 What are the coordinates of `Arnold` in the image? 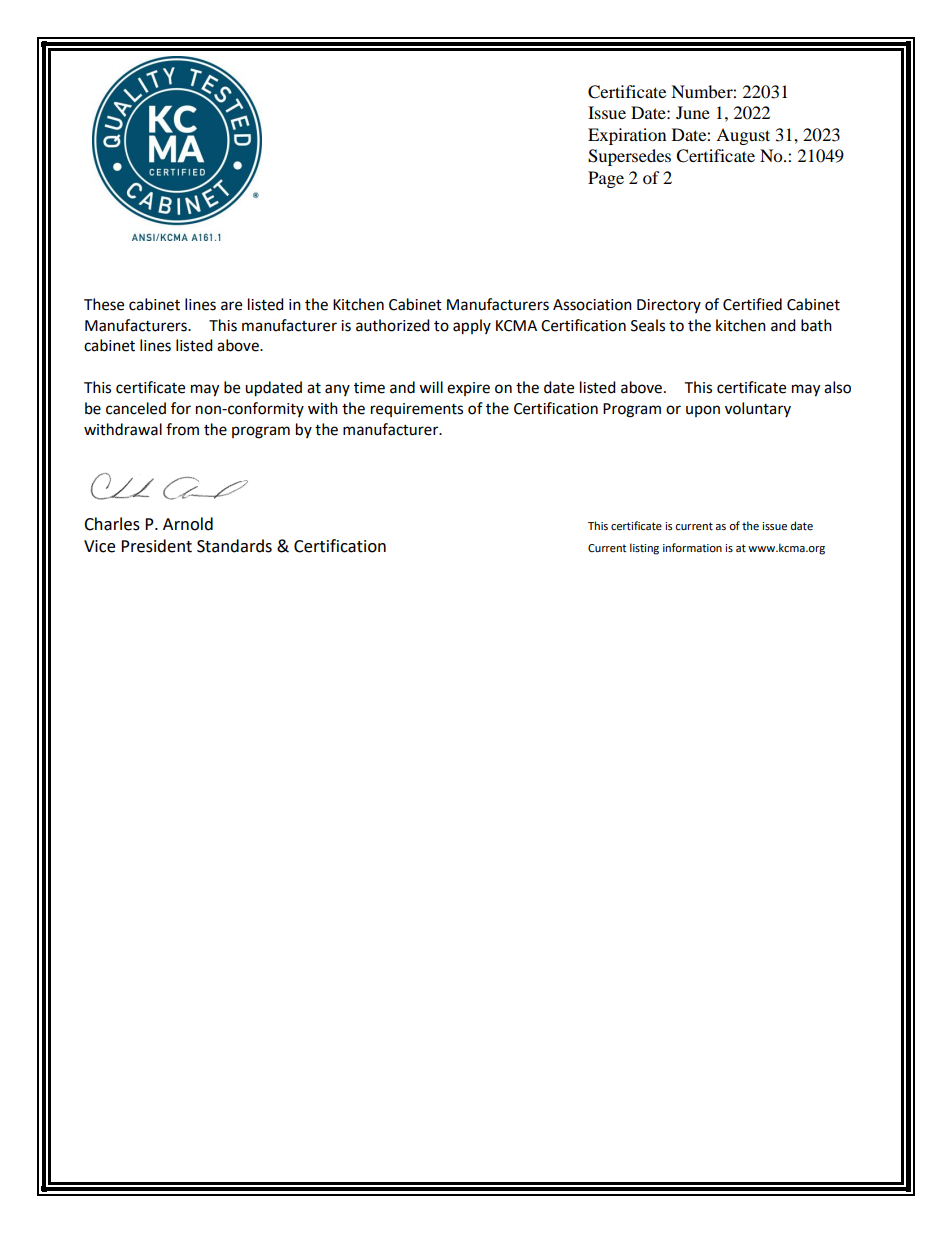 It's located at (188, 524).
